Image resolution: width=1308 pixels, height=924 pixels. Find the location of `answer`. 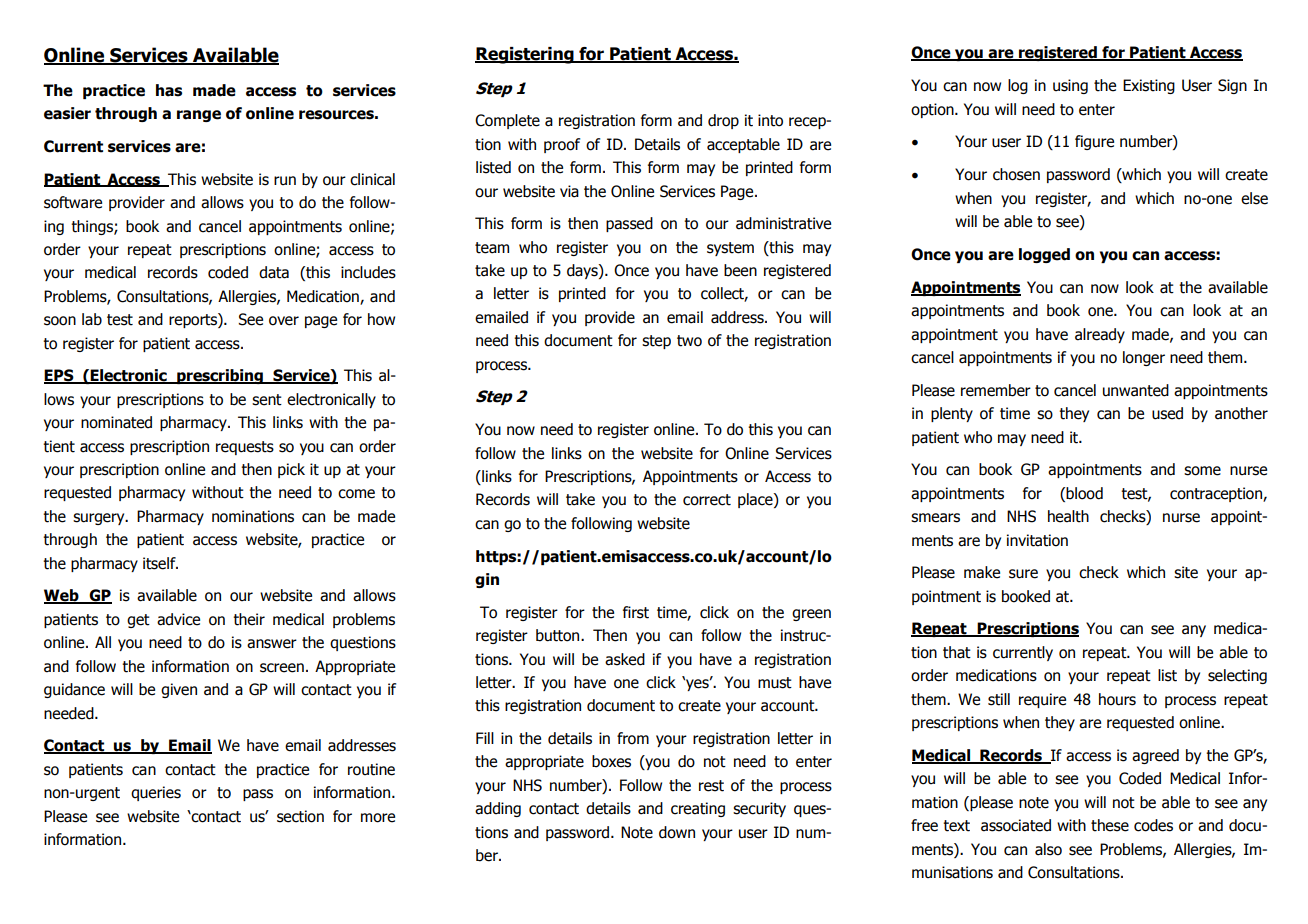

answer is located at coordinates (272, 644).
